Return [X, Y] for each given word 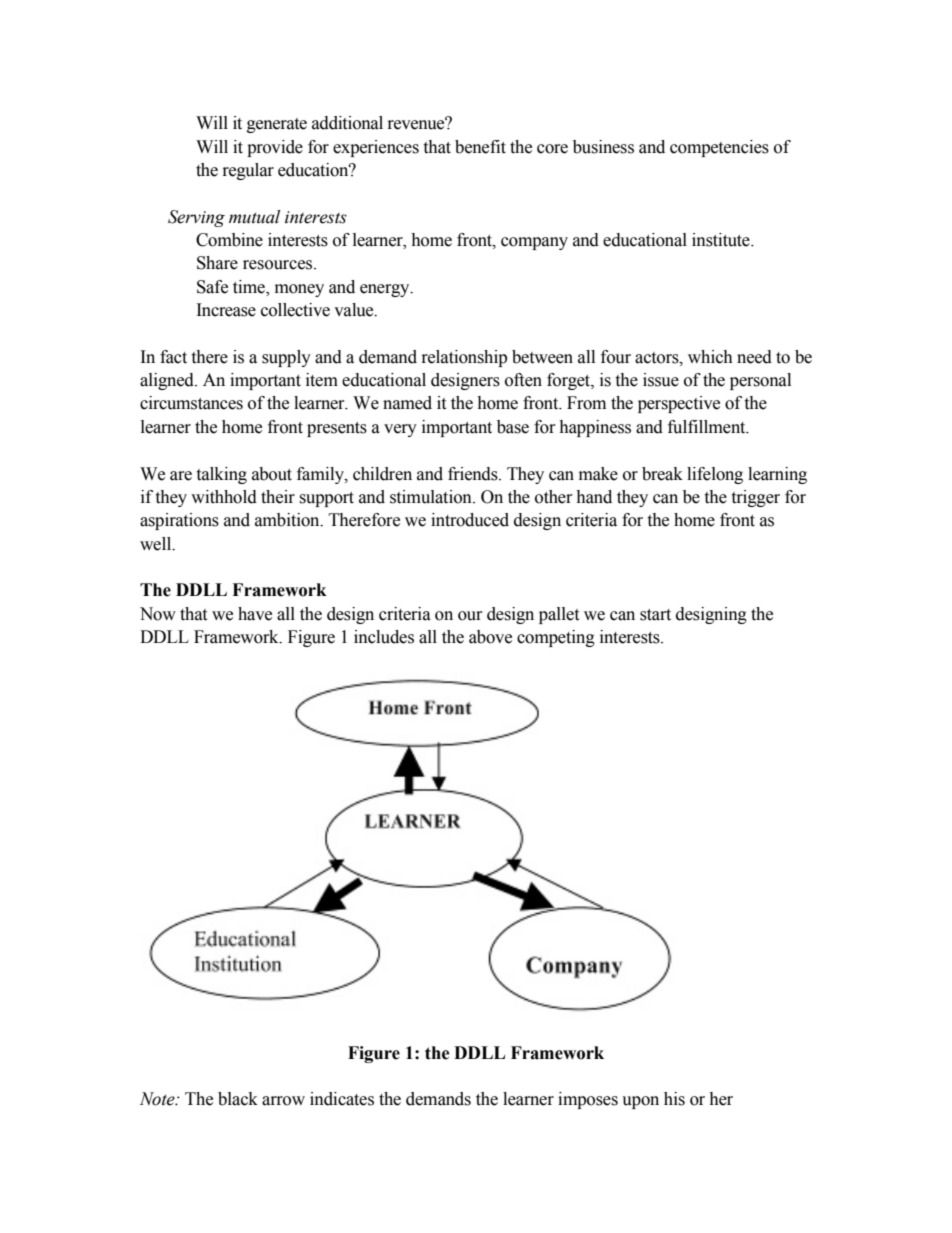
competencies [719, 148]
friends [474, 474]
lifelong [715, 475]
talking [221, 475]
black [238, 1099]
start [655, 615]
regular [248, 171]
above [490, 637]
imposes [588, 1100]
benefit [480, 147]
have [255, 614]
